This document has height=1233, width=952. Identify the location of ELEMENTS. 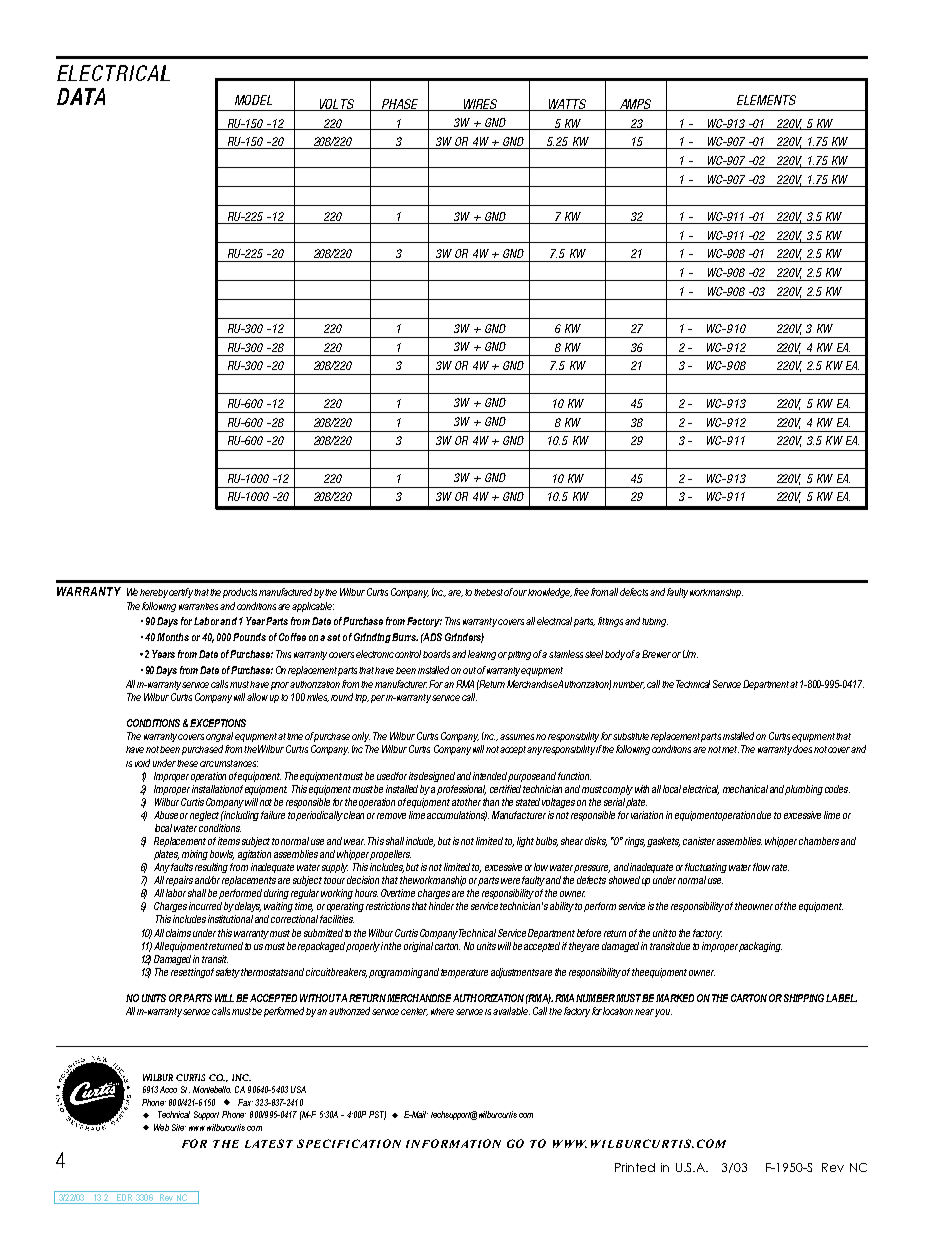
(766, 100).
